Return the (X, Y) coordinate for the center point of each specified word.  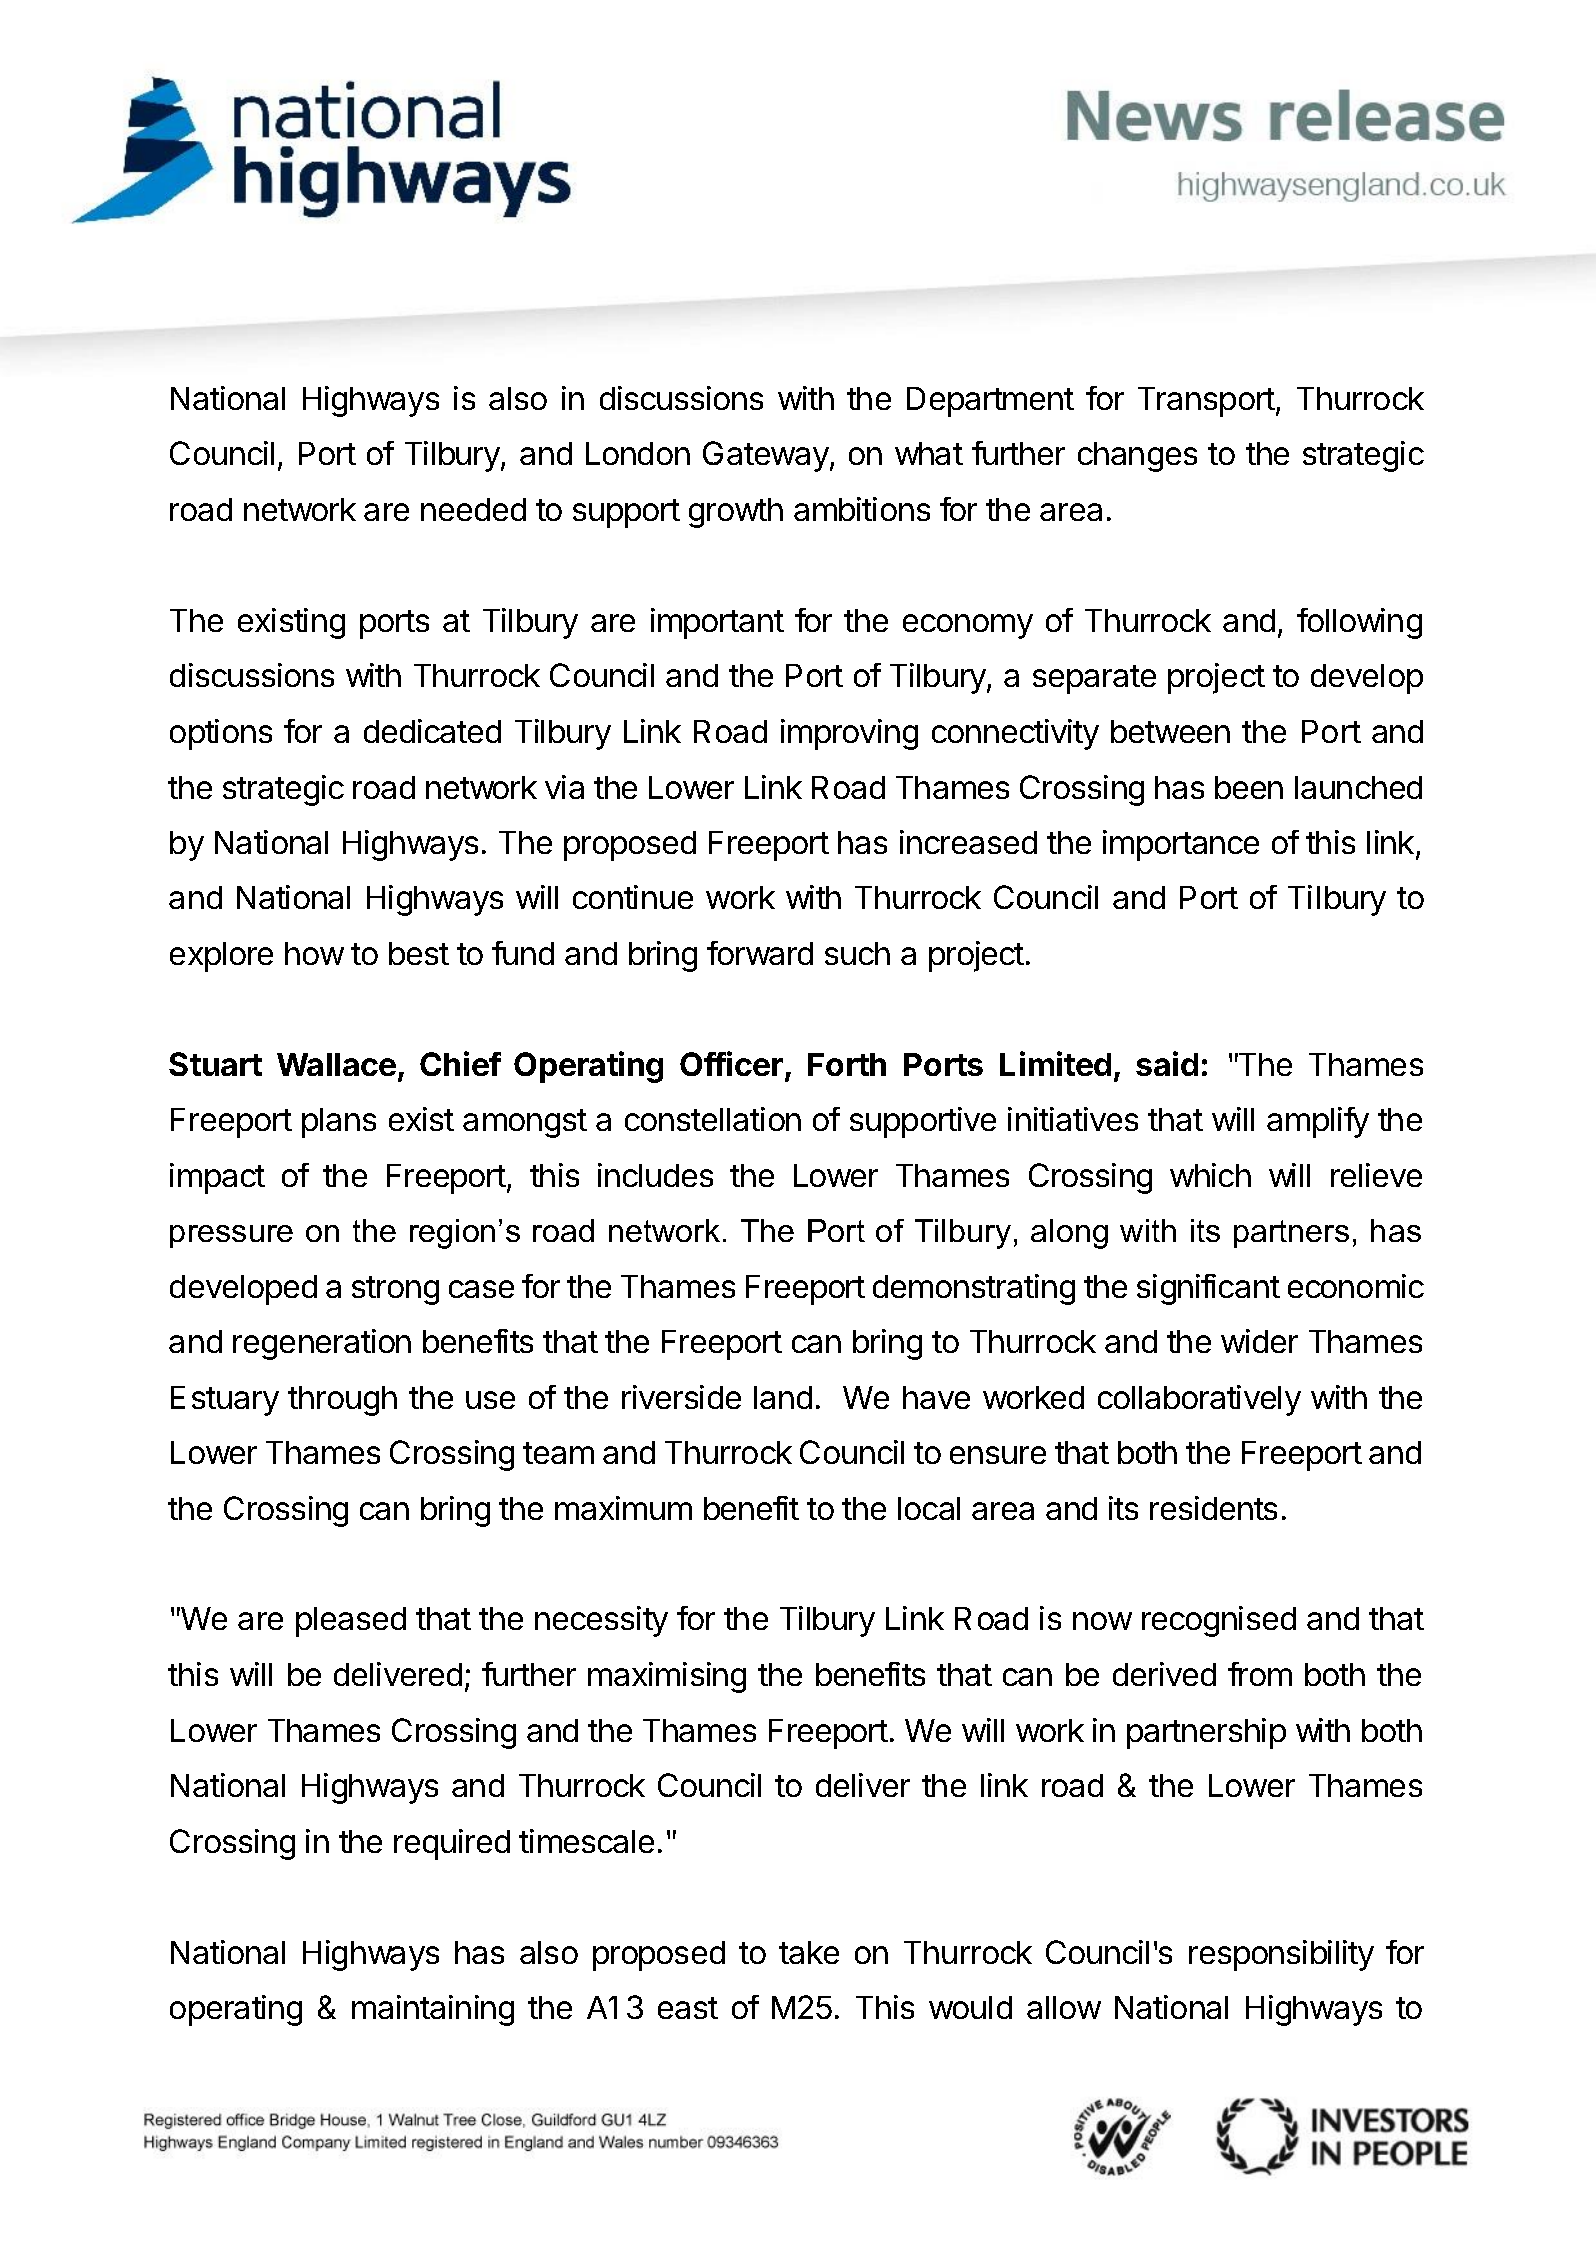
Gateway (767, 456)
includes (655, 1175)
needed (473, 509)
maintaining (433, 2010)
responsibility (1281, 1955)
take (809, 1952)
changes (1137, 457)
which (1210, 1175)
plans (339, 1123)
